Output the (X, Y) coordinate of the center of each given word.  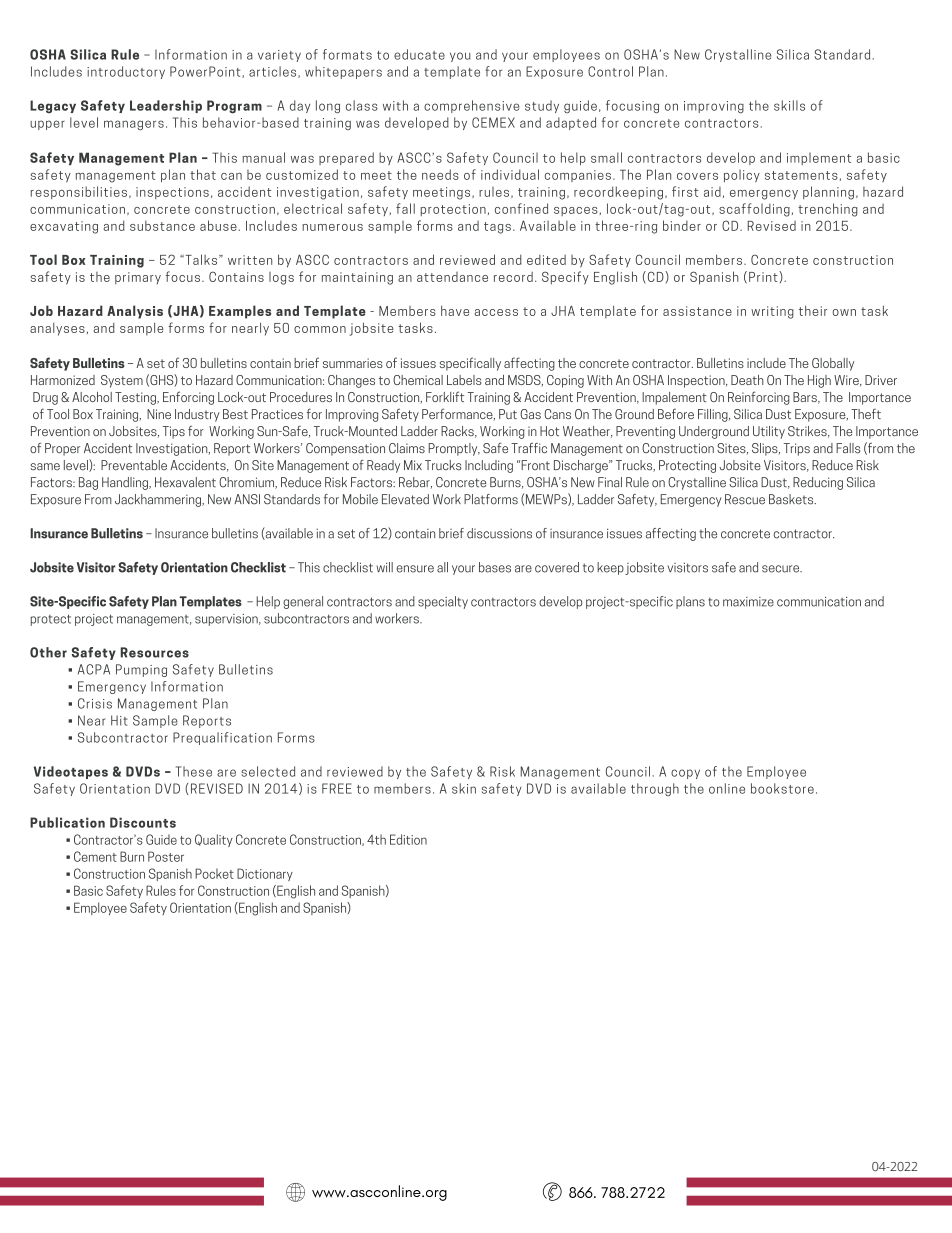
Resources (154, 652)
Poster (166, 856)
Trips (797, 449)
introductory (126, 72)
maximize (748, 602)
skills (789, 105)
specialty (443, 602)
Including (489, 466)
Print (764, 276)
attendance (452, 277)
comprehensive (472, 106)
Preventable (134, 465)
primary (138, 278)
